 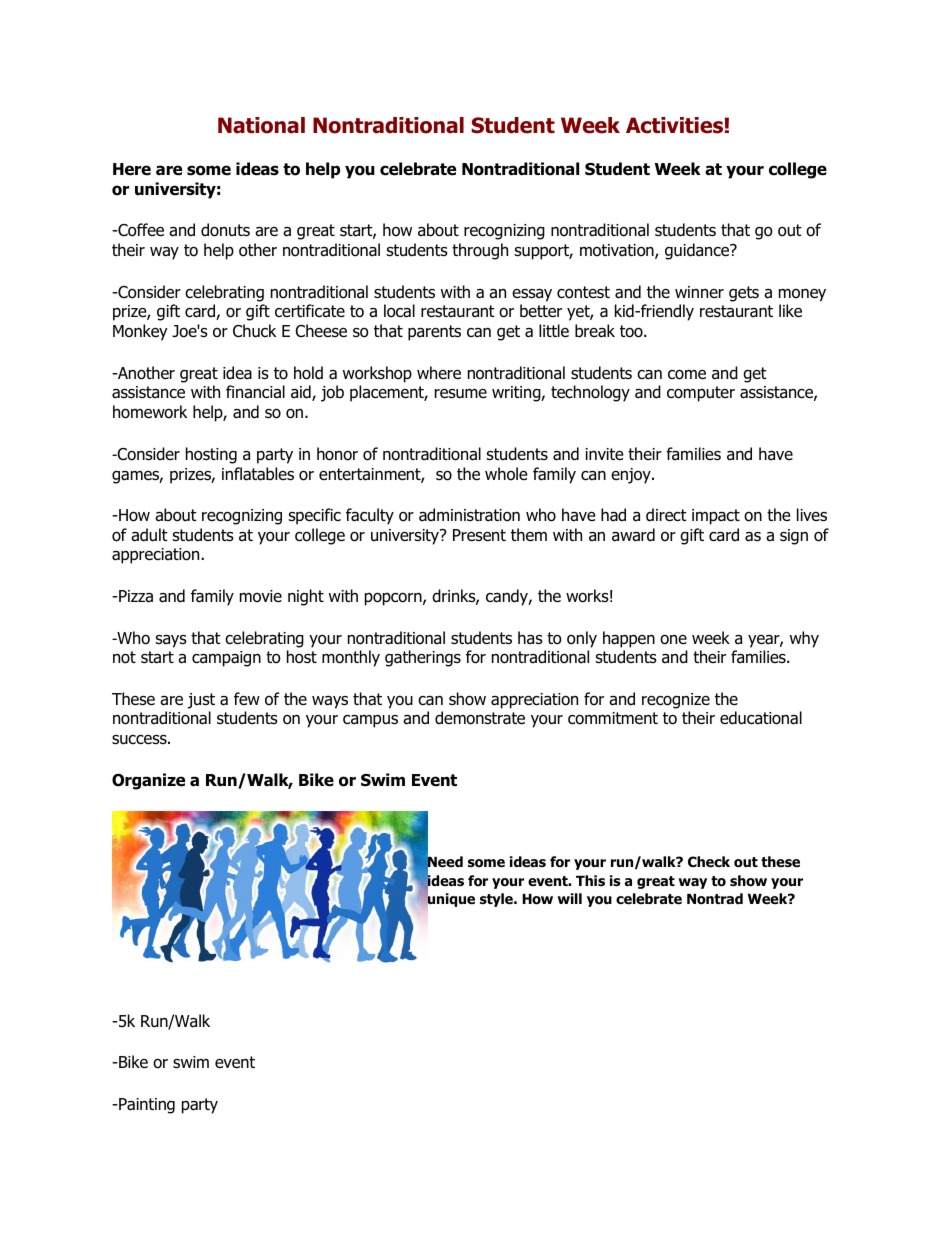 What do you see at coordinates (569, 898) in the screenshot?
I see `will` at bounding box center [569, 898].
